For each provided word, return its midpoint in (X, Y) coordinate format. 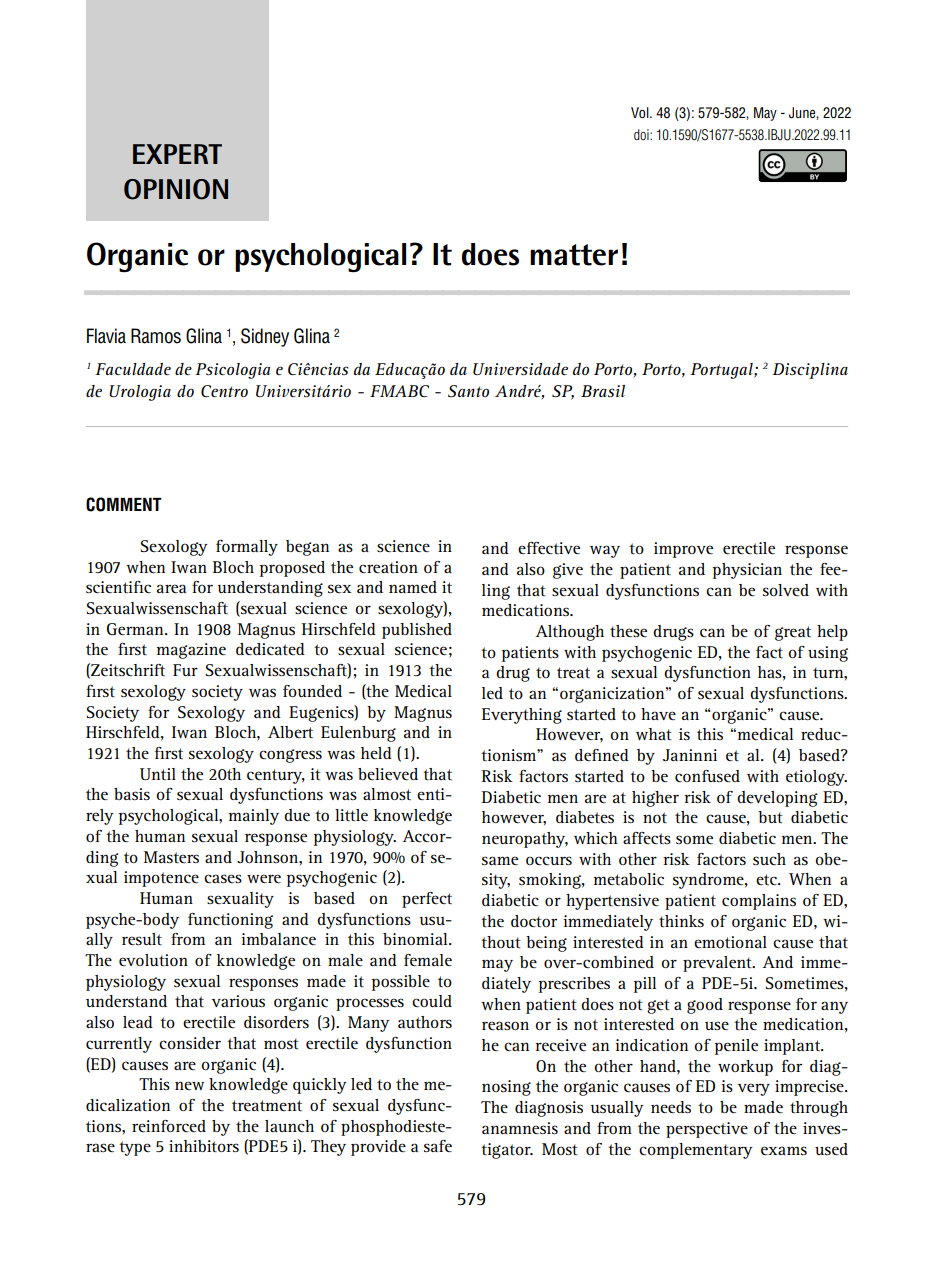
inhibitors (204, 1146)
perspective (707, 1130)
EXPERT (177, 154)
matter (574, 255)
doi (642, 134)
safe (438, 1146)
